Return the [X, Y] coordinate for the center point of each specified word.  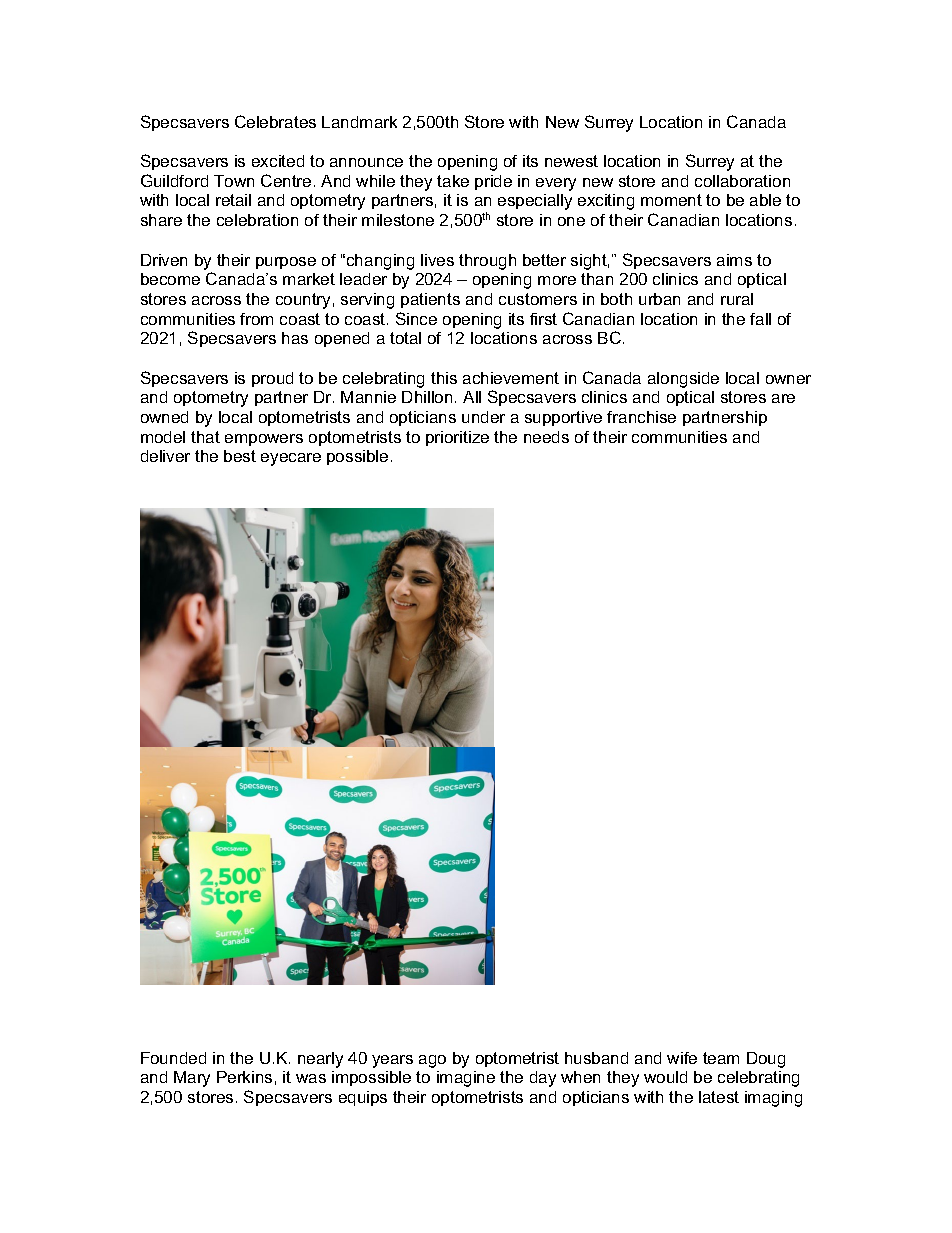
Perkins [244, 1077]
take [453, 181]
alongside [683, 380]
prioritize [457, 438]
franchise [641, 417]
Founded [173, 1058]
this [444, 378]
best [240, 456]
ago [432, 1061]
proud [272, 379]
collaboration [742, 181]
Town [234, 181]
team [721, 1058]
